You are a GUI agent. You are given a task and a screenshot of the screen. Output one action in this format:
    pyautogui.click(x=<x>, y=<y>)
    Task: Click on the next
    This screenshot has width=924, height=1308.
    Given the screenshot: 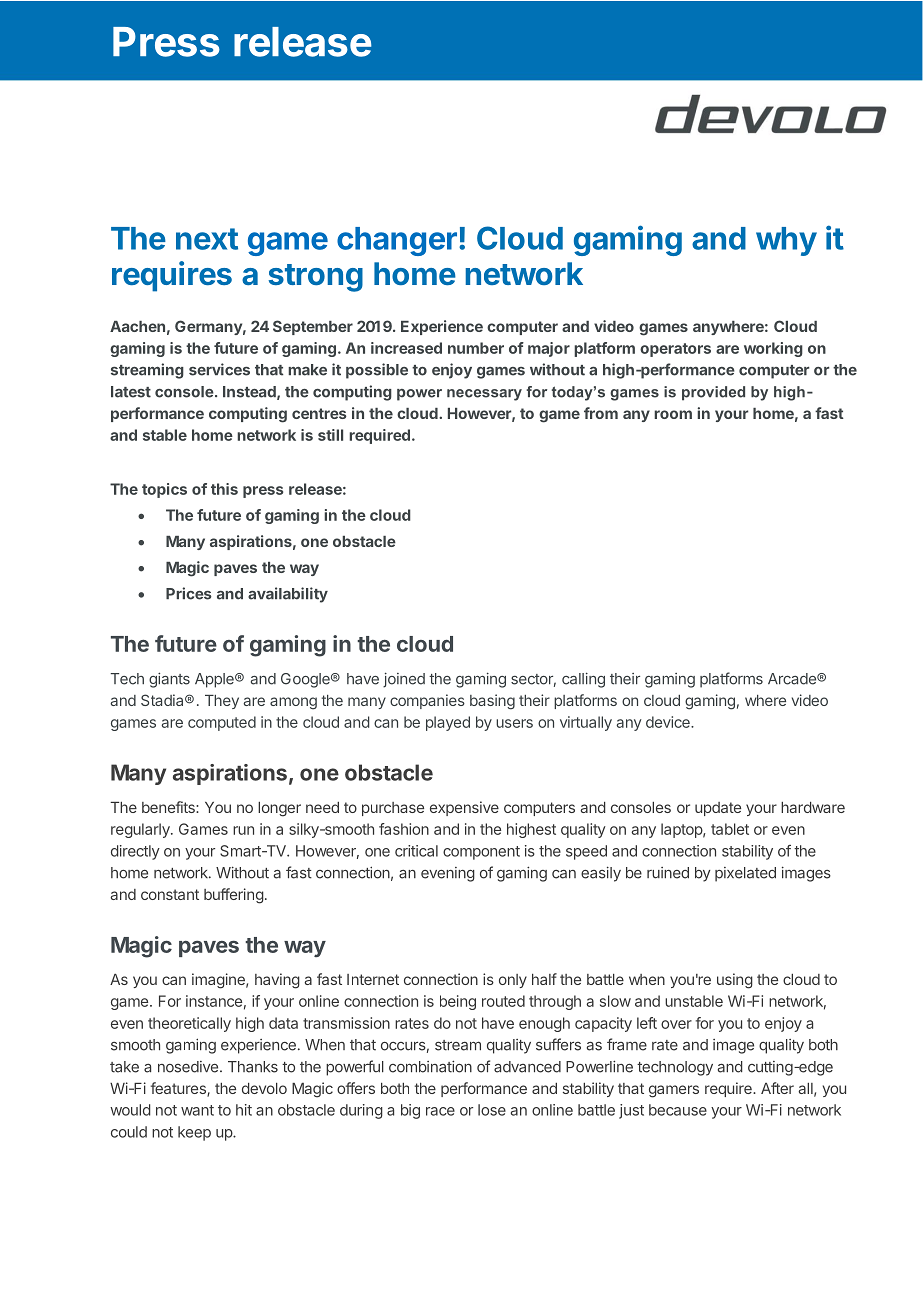 What is the action you would take?
    pyautogui.click(x=207, y=239)
